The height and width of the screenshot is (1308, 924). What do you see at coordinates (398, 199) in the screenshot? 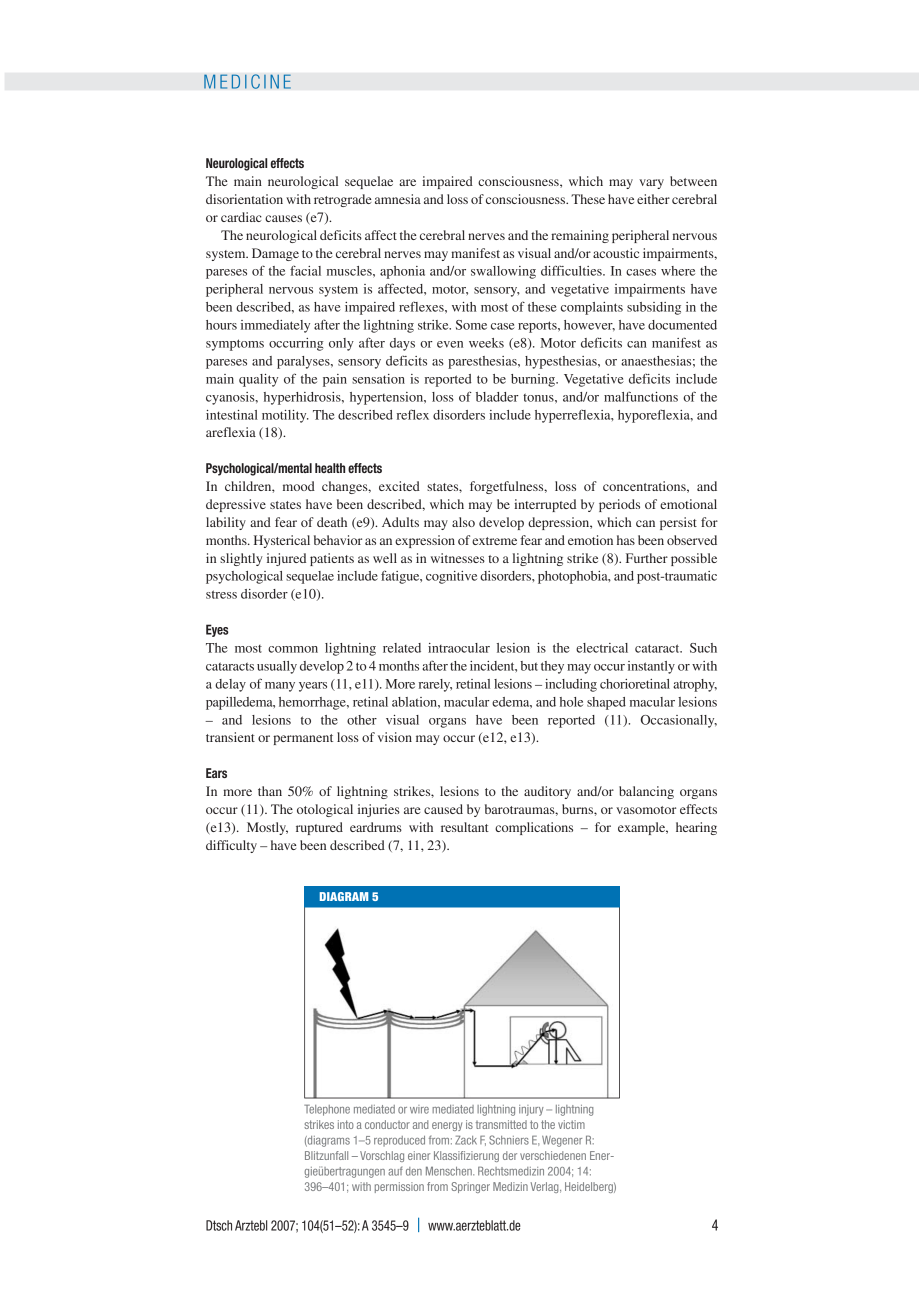
I see `amnesia` at bounding box center [398, 199].
